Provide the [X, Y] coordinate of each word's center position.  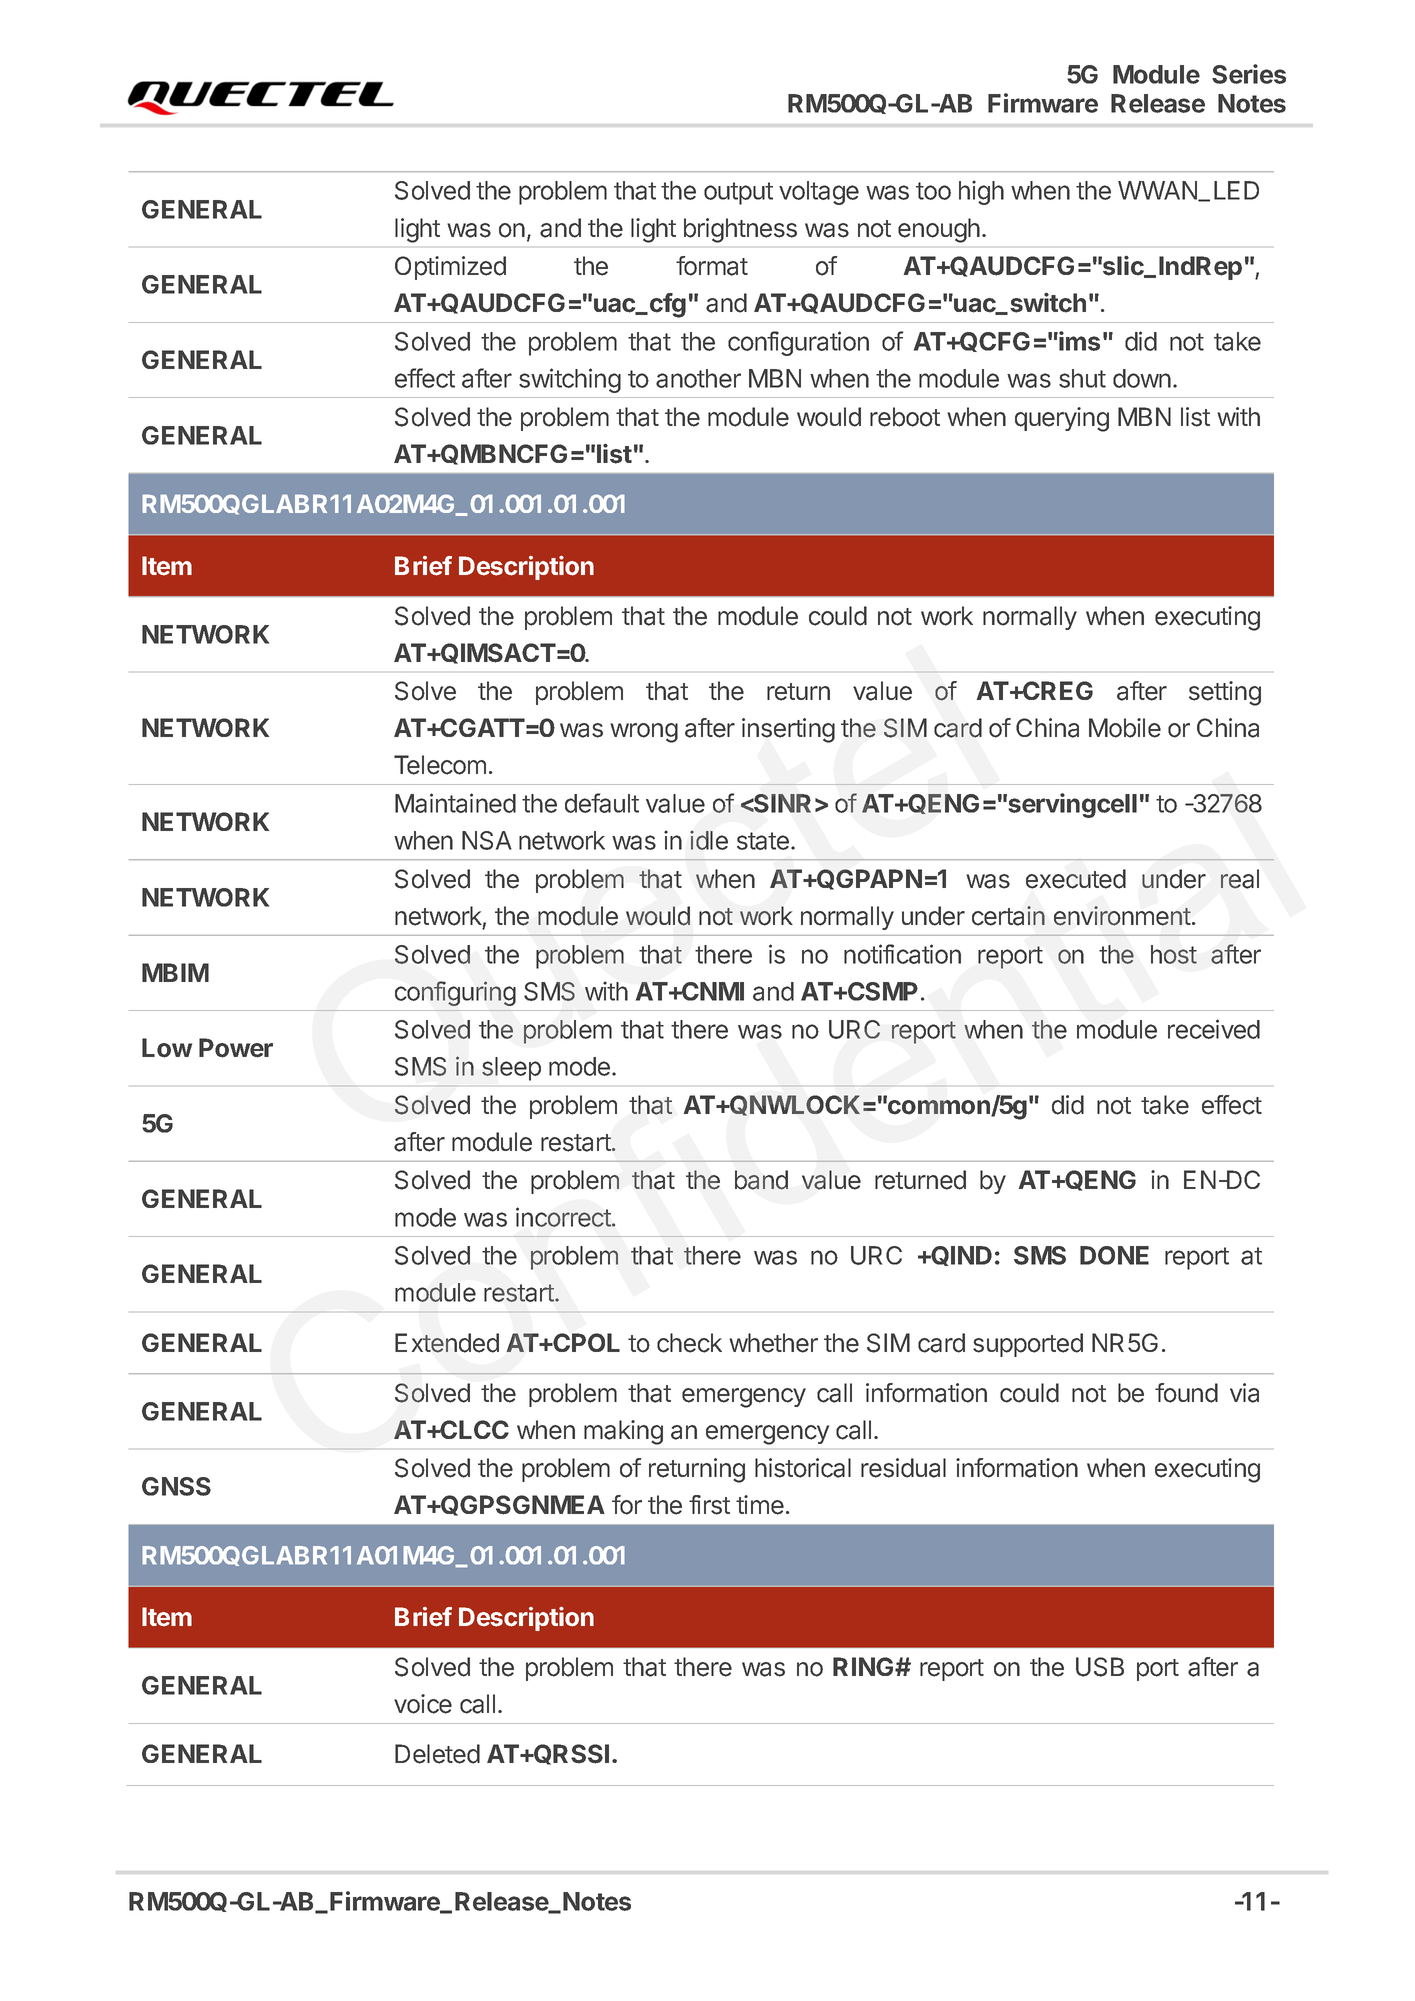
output [738, 193]
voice [423, 1704]
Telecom [440, 765]
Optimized [450, 268]
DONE [1114, 1255]
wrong [644, 733]
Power [236, 1048]
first [709, 1505]
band [761, 1180]
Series [1249, 74]
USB [1100, 1667]
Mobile [1125, 728]
